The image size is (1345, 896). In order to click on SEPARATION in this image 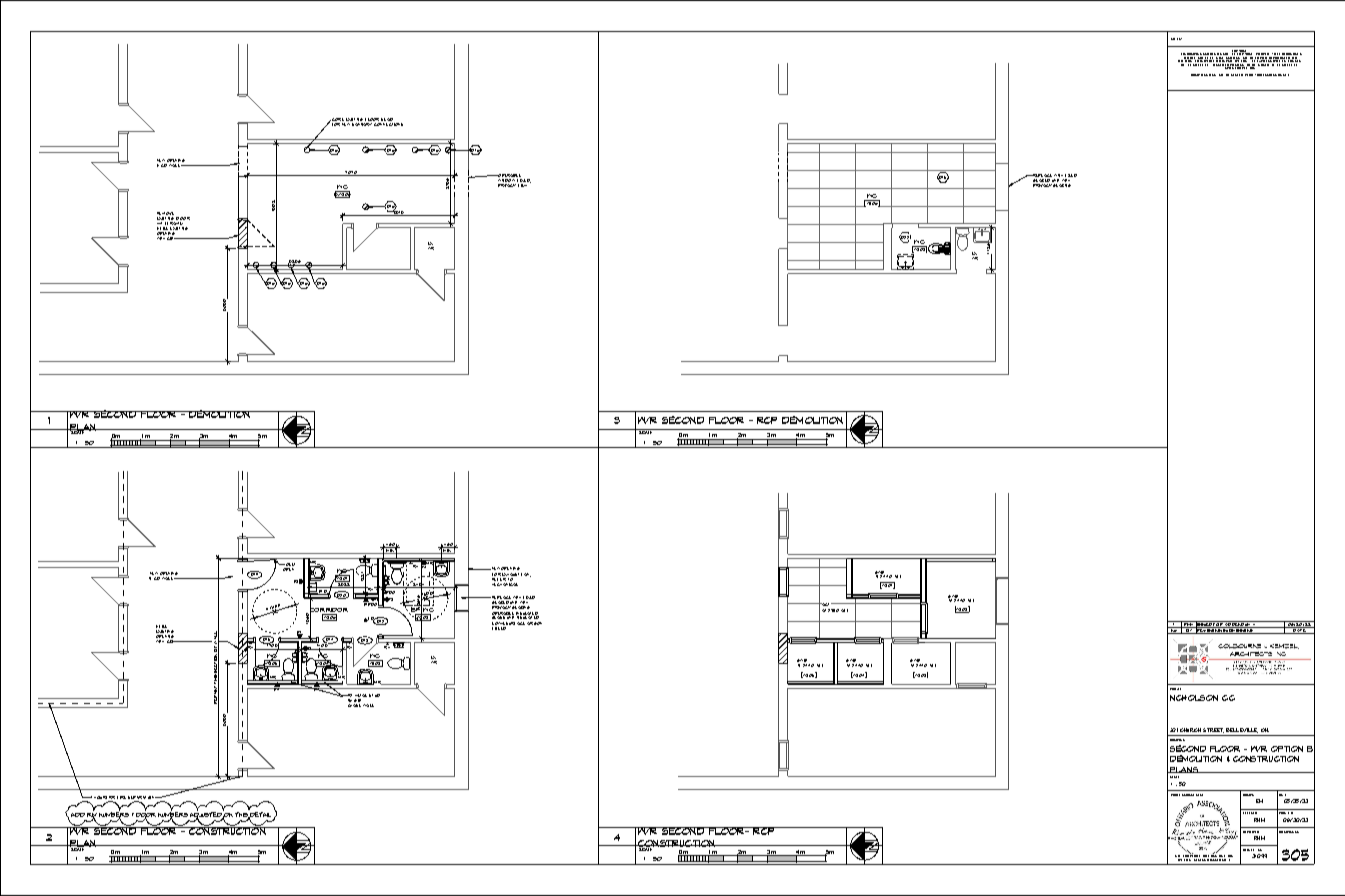, I will do `click(142, 797)`.
